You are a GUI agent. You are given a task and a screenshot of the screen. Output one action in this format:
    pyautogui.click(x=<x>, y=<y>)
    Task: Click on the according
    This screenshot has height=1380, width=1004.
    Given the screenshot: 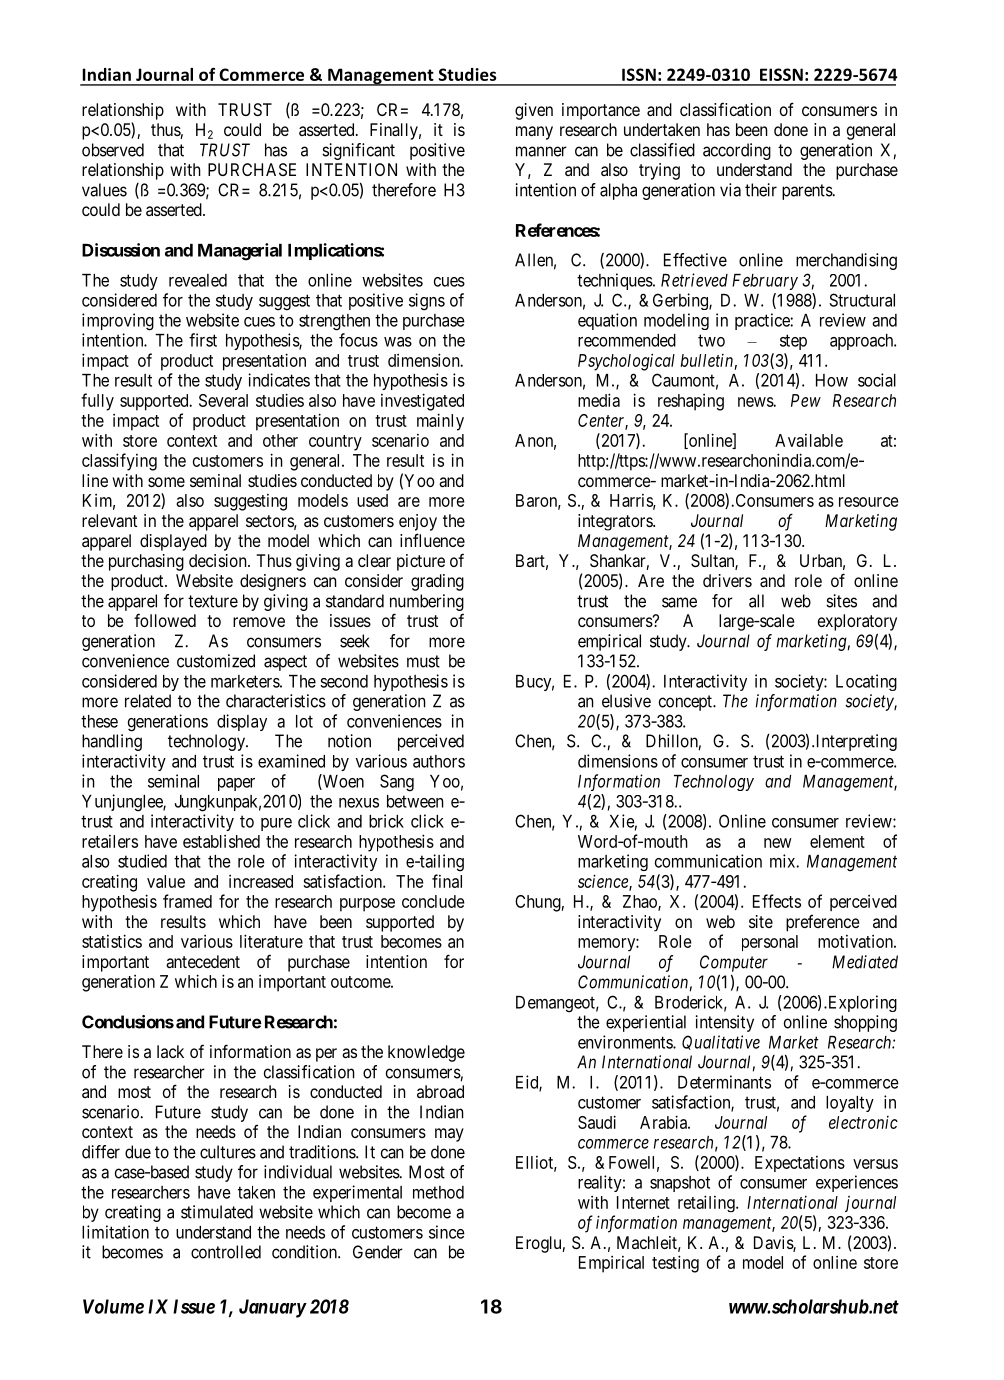 What is the action you would take?
    pyautogui.click(x=737, y=151)
